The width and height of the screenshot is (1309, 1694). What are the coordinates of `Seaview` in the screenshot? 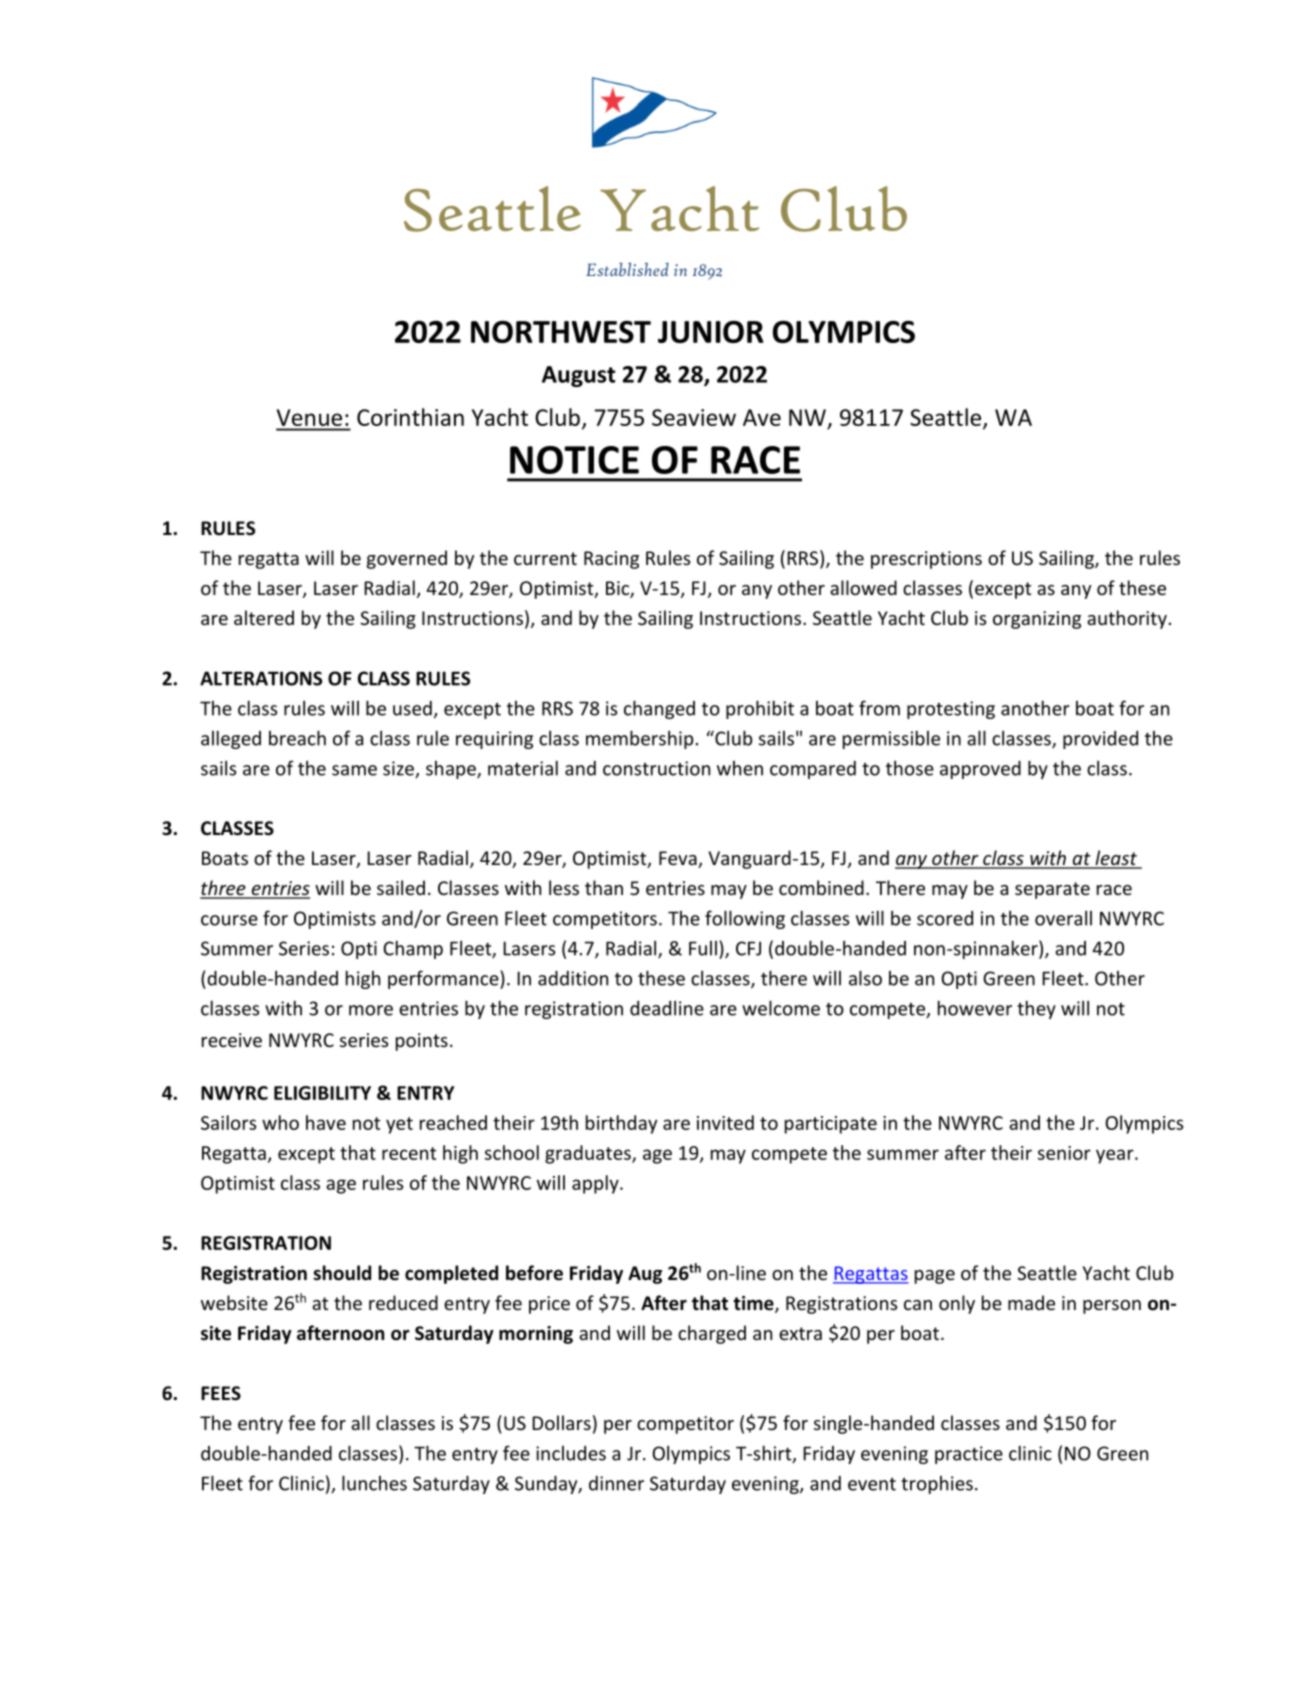 It's located at (694, 417).
